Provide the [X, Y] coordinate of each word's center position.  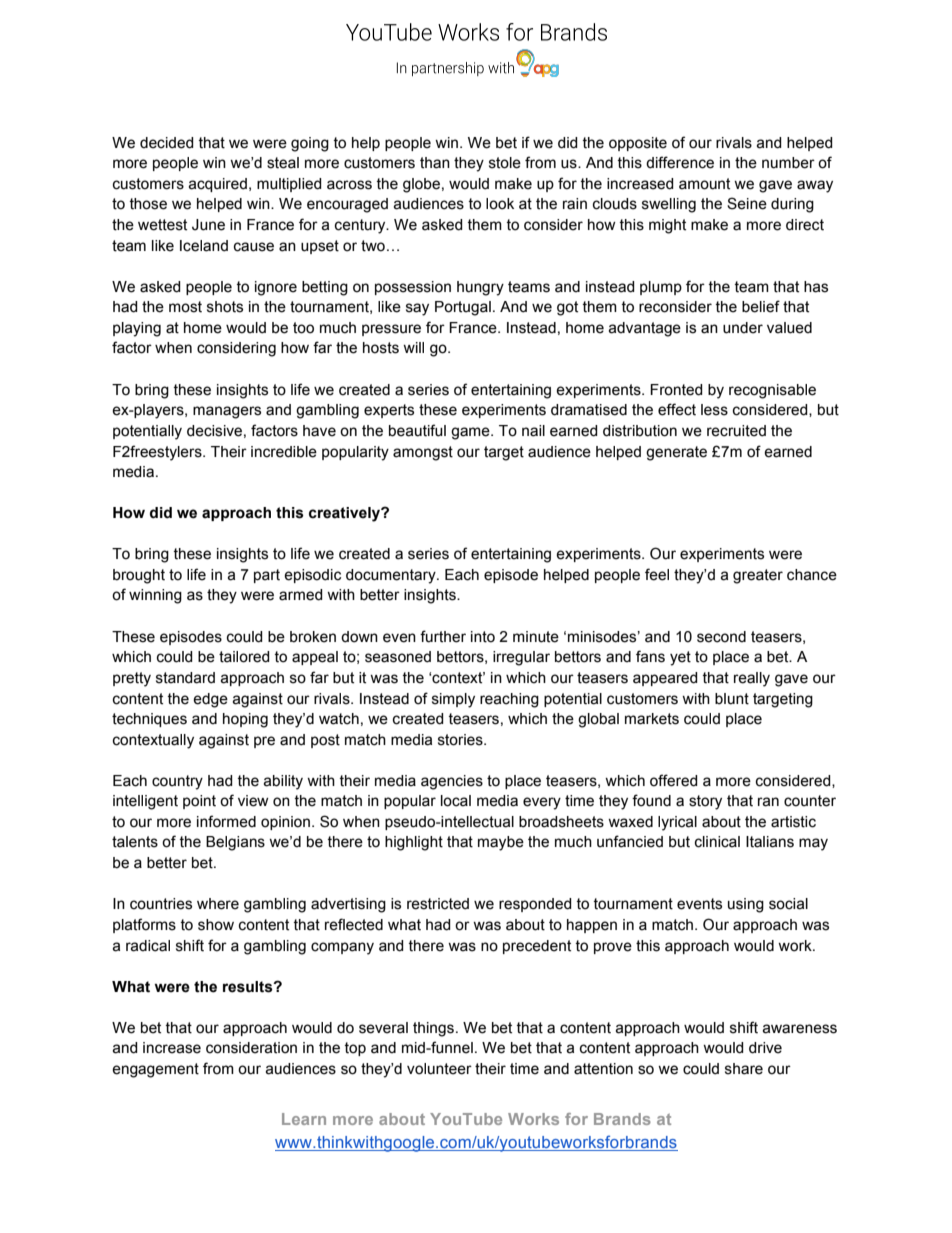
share [744, 1069]
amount [704, 184]
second [721, 637]
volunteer [439, 1069]
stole [505, 163]
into [483, 637]
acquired [217, 185]
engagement [155, 1070]
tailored [244, 657]
